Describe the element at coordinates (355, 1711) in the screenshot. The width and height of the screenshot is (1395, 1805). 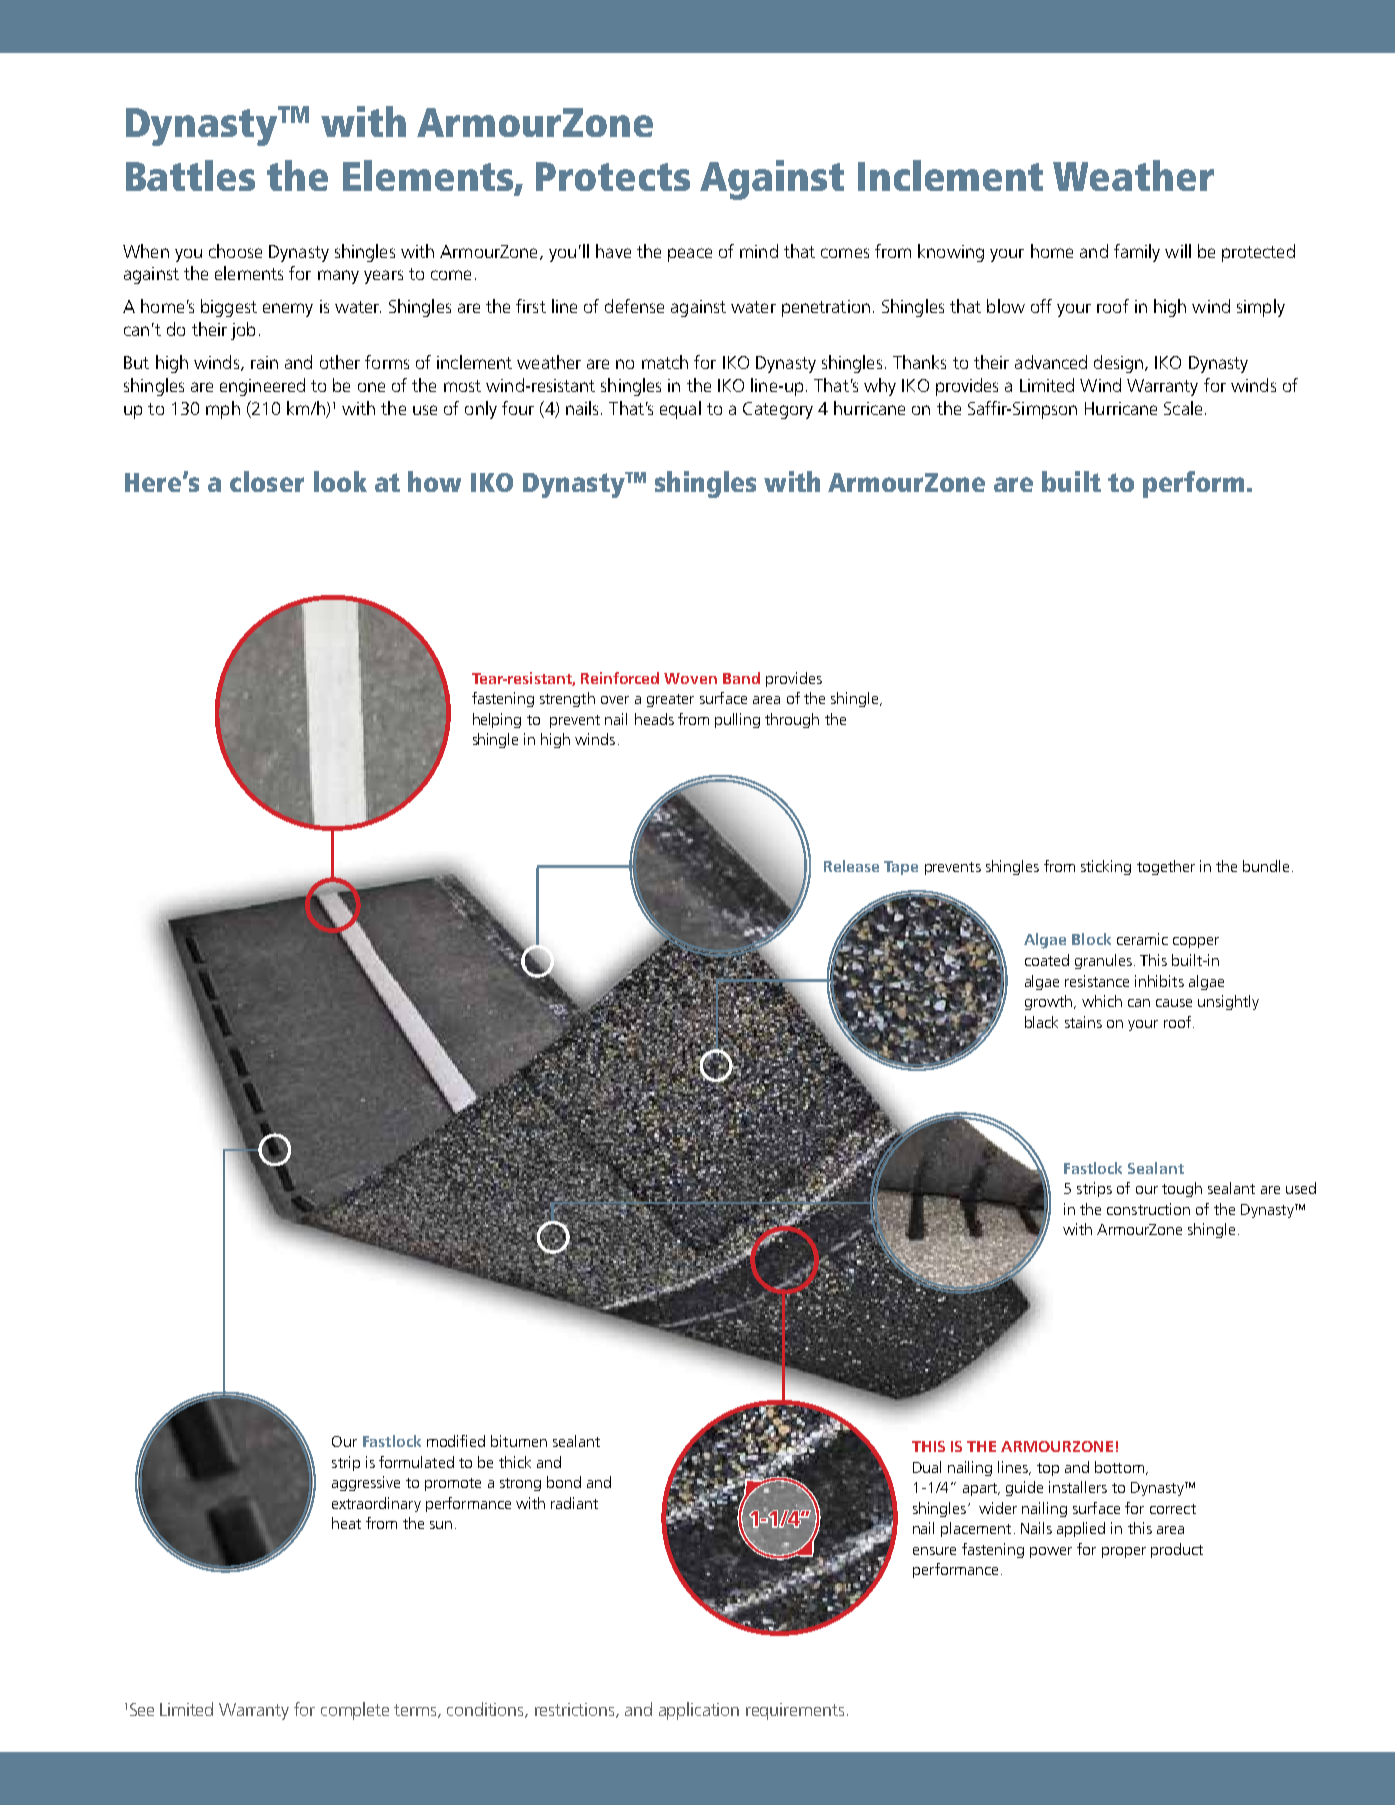
I see `complete` at that location.
